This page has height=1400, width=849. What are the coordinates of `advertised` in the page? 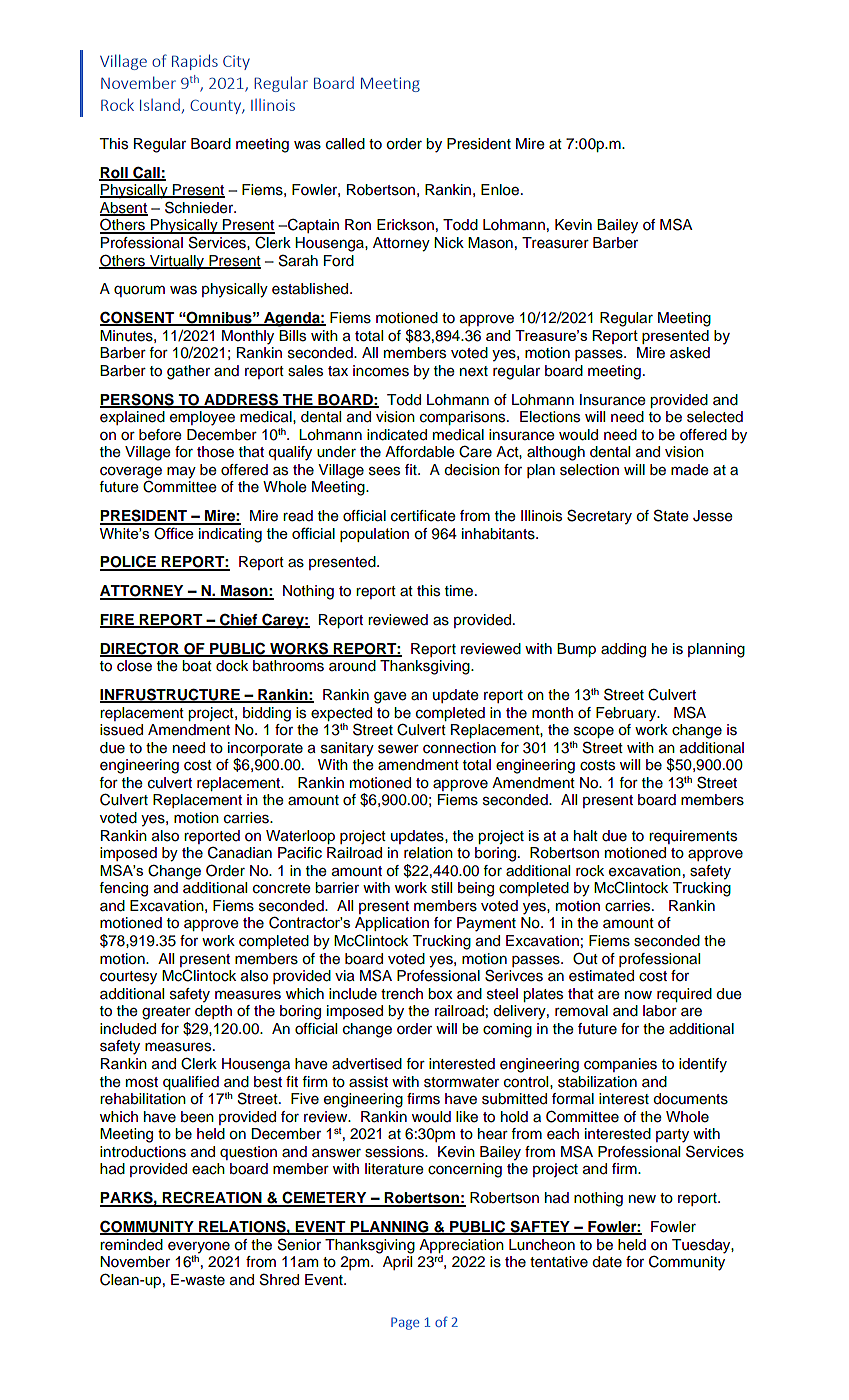 It's located at (367, 1064).
